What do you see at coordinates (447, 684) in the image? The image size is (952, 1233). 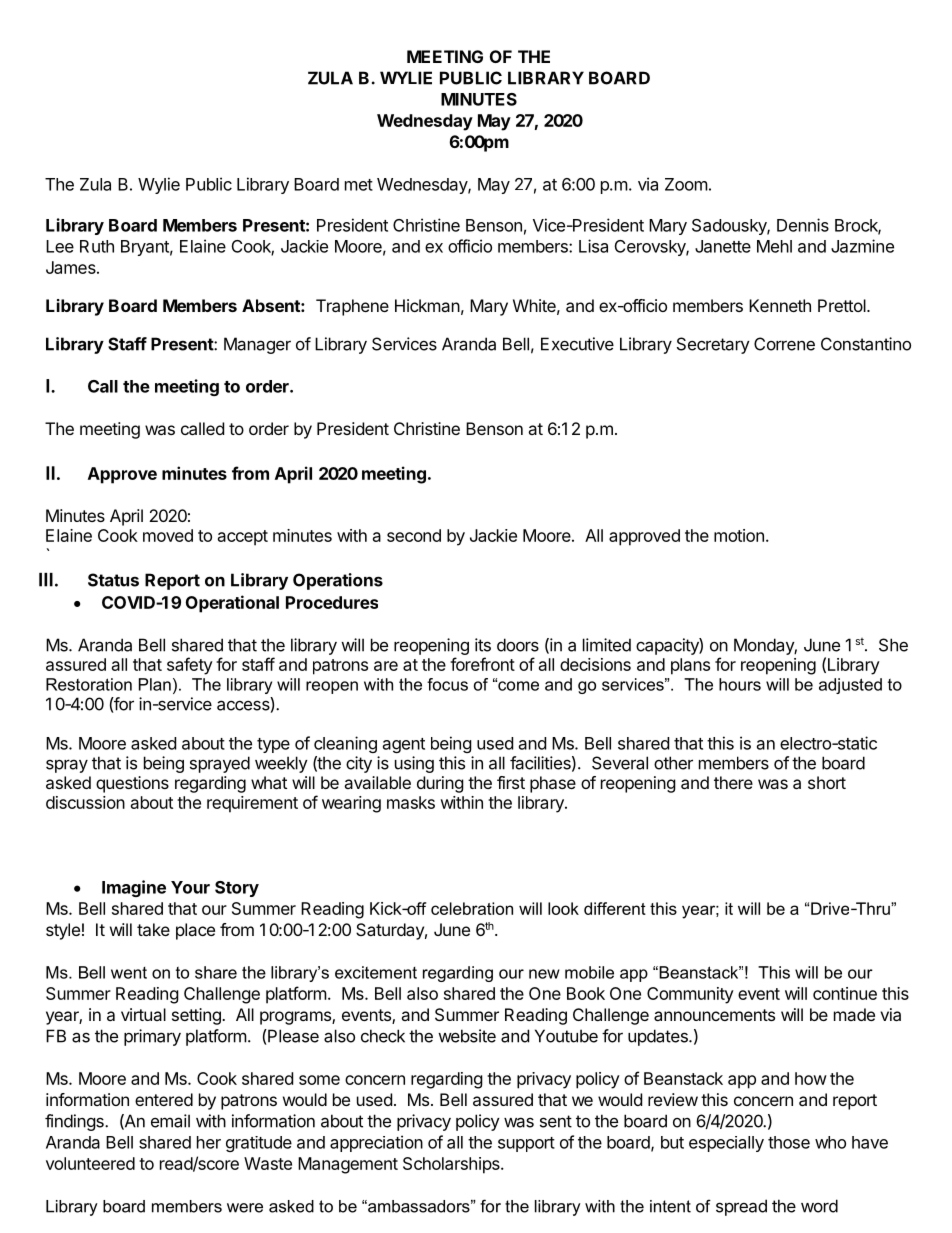 I see `focus` at bounding box center [447, 684].
